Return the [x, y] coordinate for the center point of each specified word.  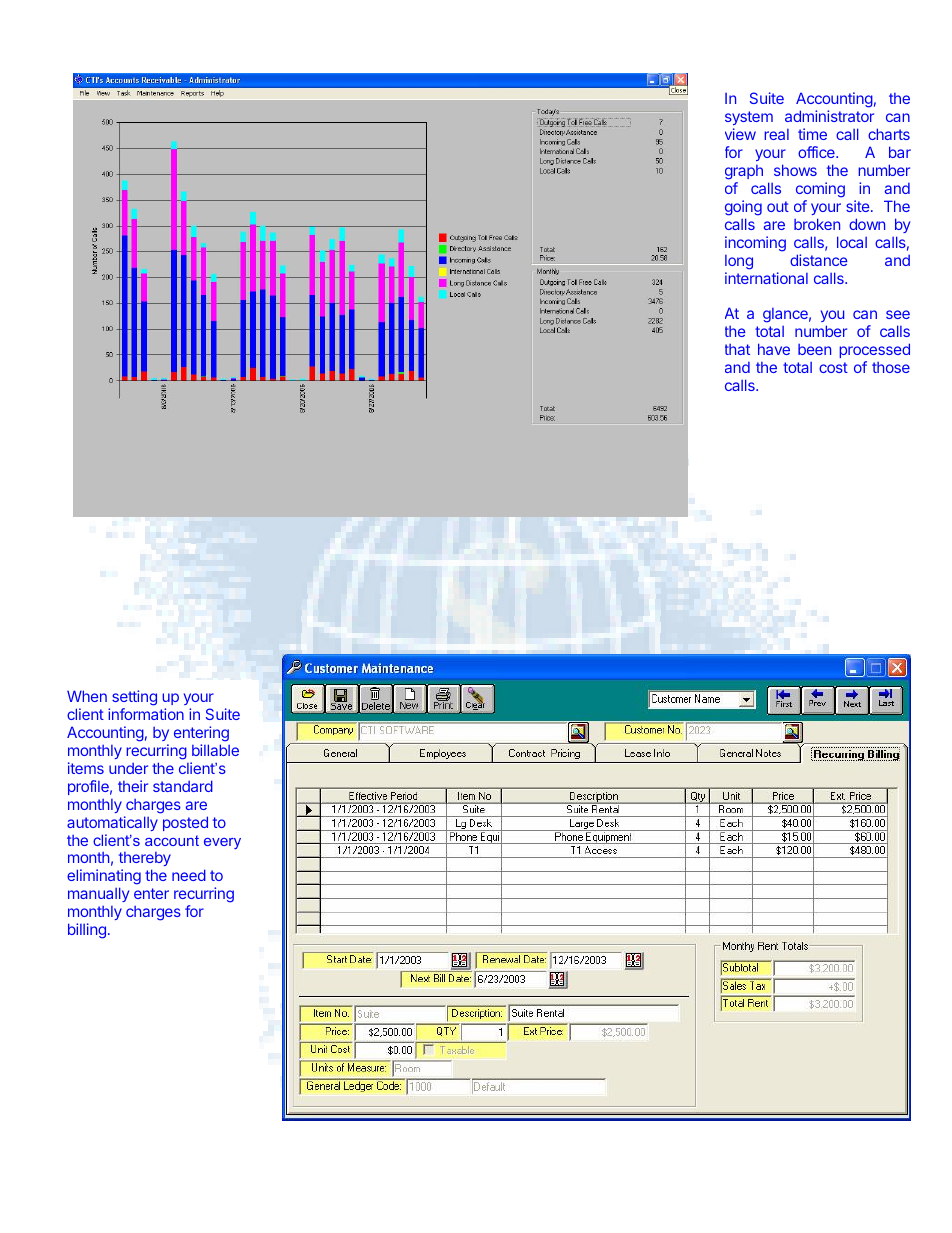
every [222, 843]
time [812, 134]
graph [744, 172]
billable [215, 750]
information [146, 714]
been [814, 349]
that [737, 349]
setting [134, 699]
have [774, 349]
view [740, 134]
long [739, 262]
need [189, 875]
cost [833, 367]
